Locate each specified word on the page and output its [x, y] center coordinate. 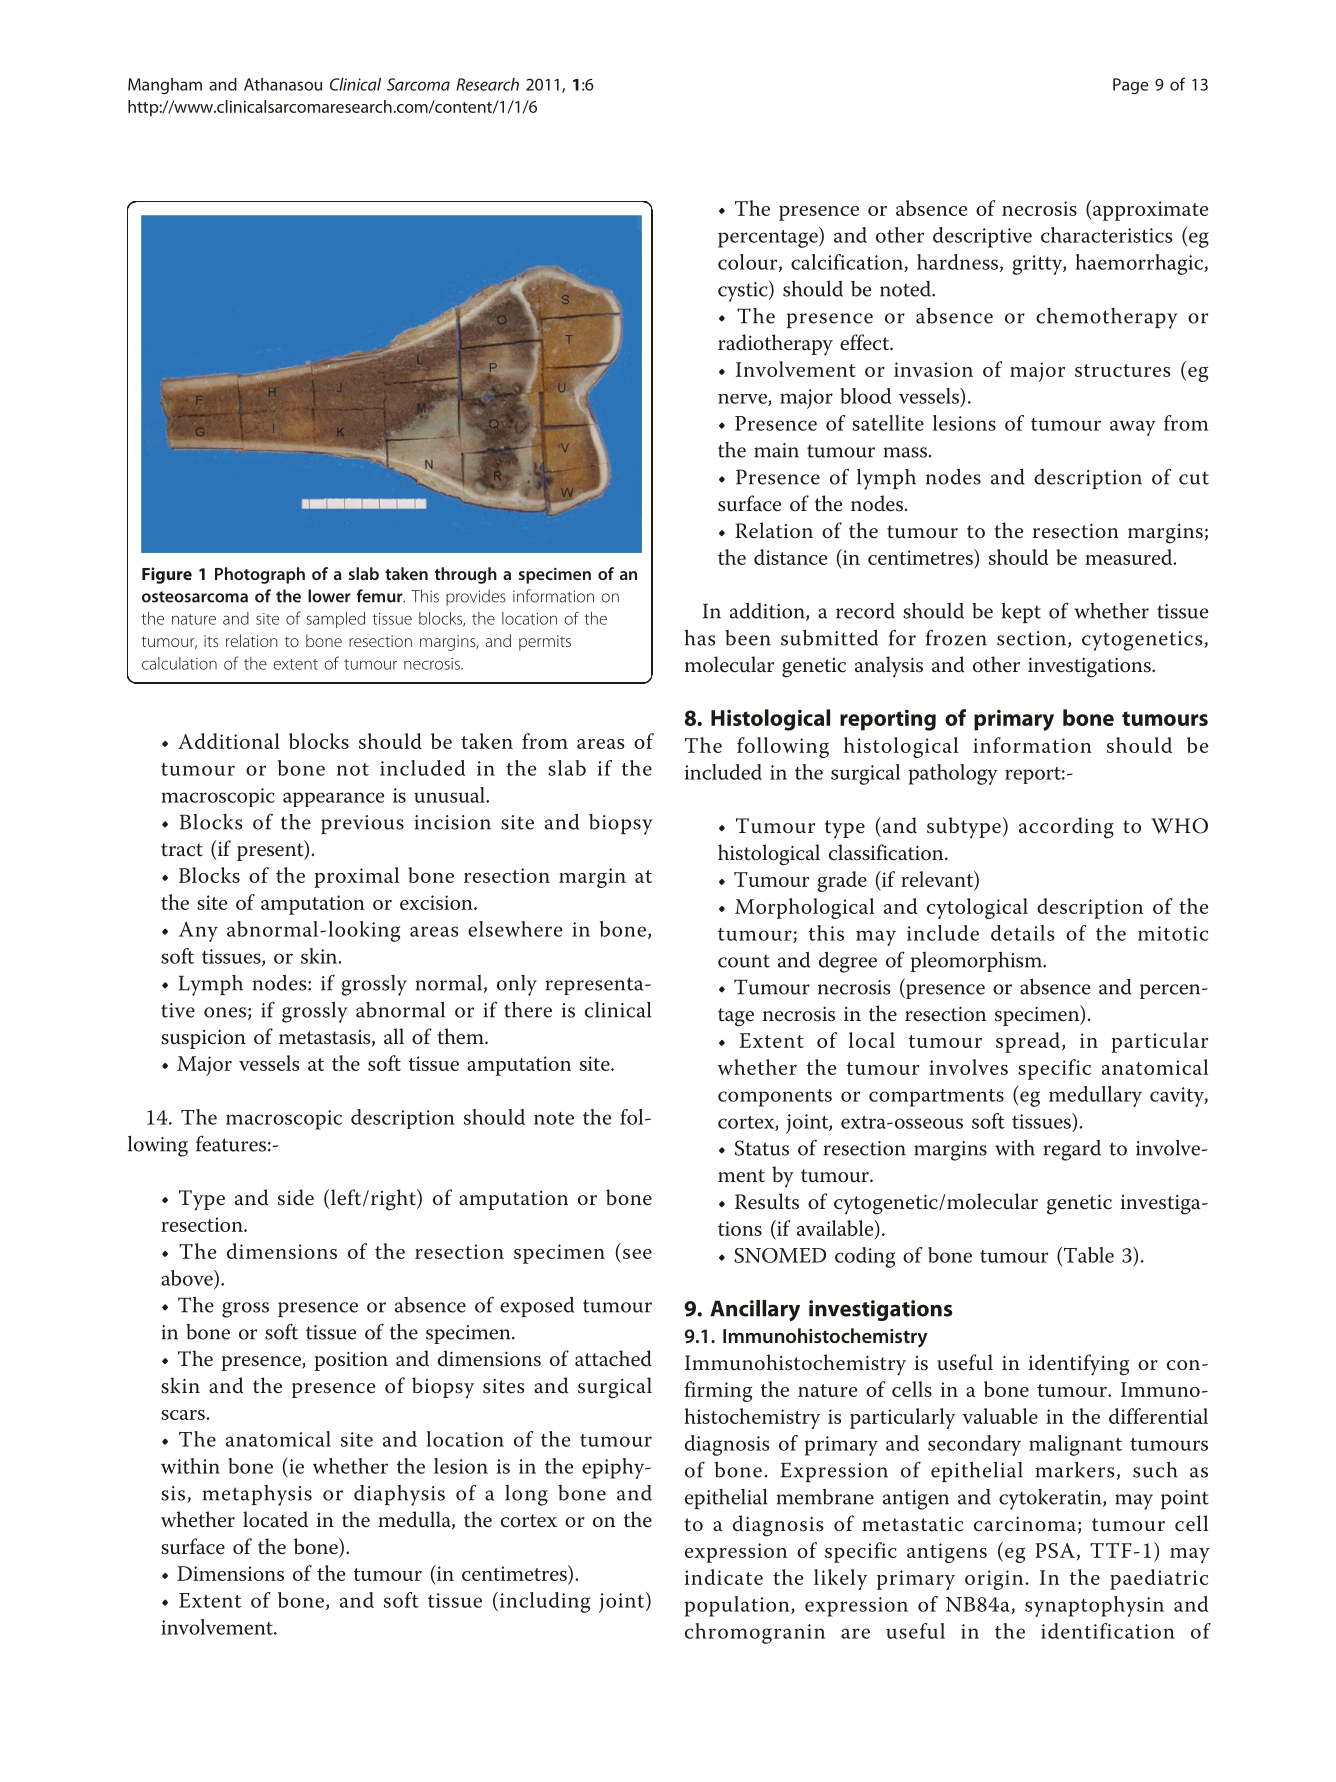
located [275, 1519]
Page [1131, 86]
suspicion [203, 1039]
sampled [336, 620]
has [700, 638]
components [775, 1098]
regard [1072, 1150]
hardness [959, 263]
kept [1021, 613]
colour [749, 263]
